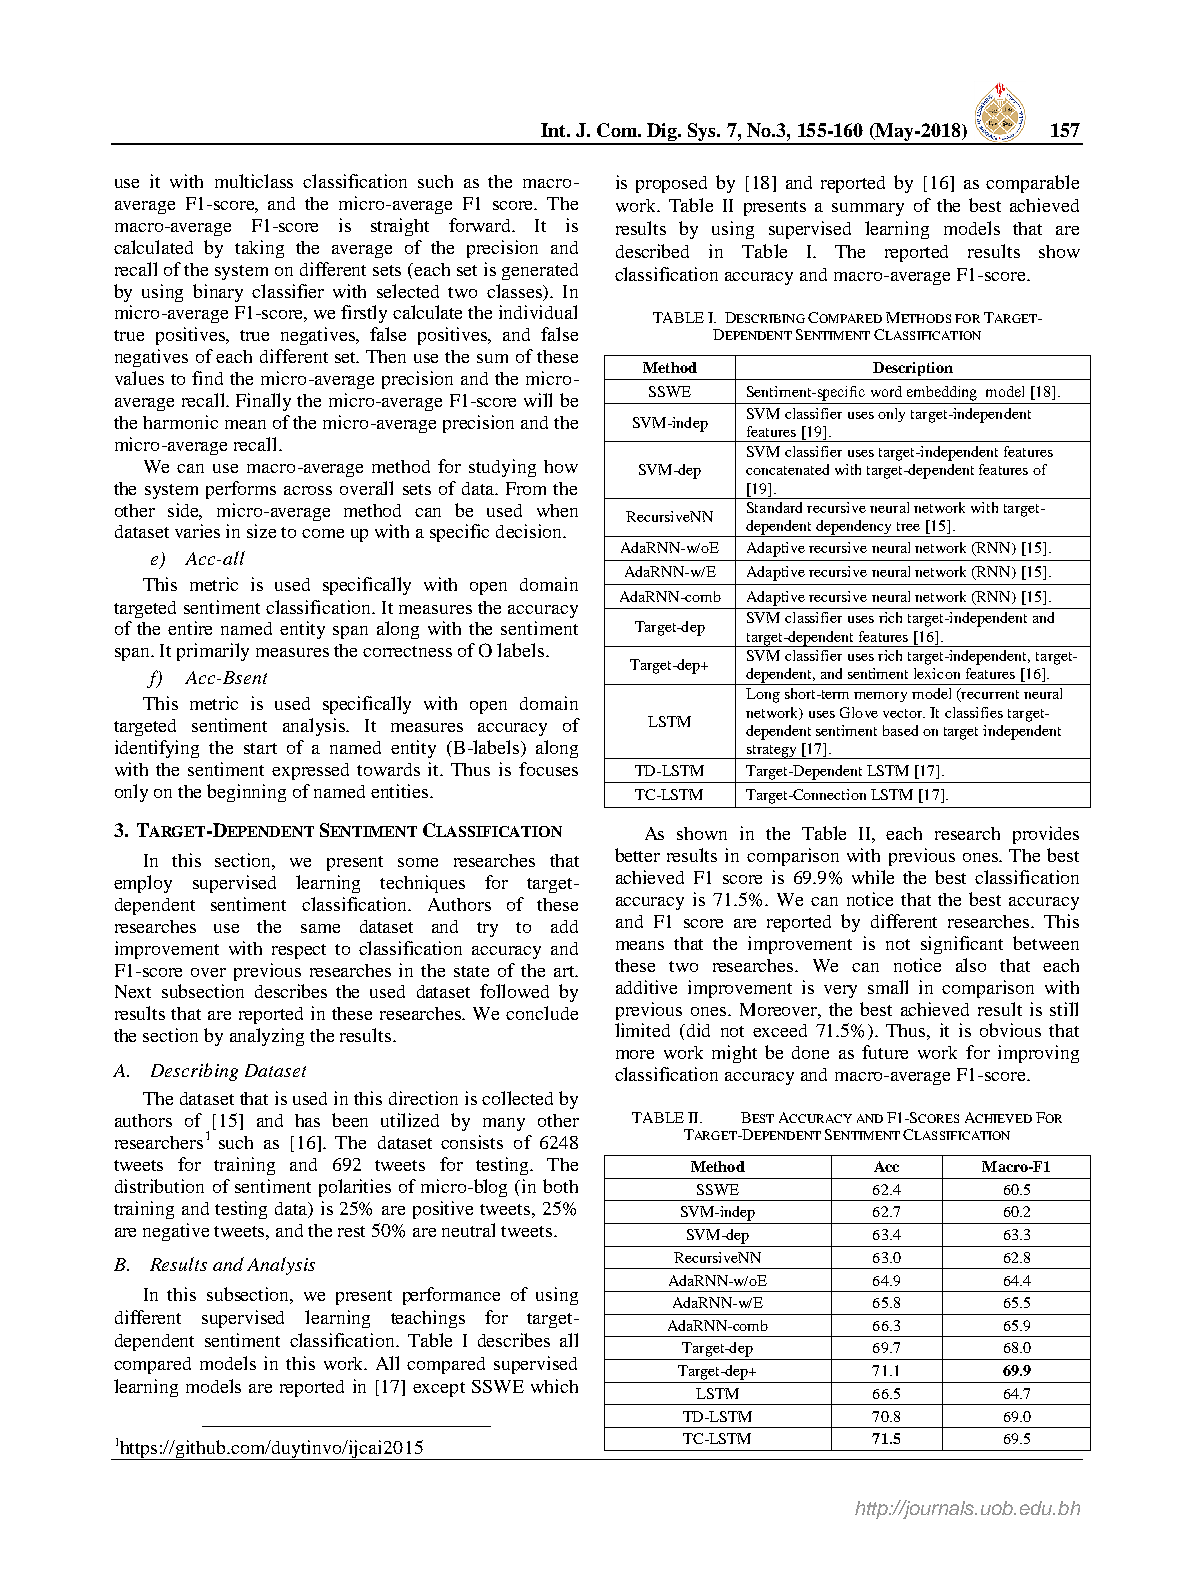 The width and height of the image is (1194, 1592). What do you see at coordinates (652, 251) in the image?
I see `described` at bounding box center [652, 251].
